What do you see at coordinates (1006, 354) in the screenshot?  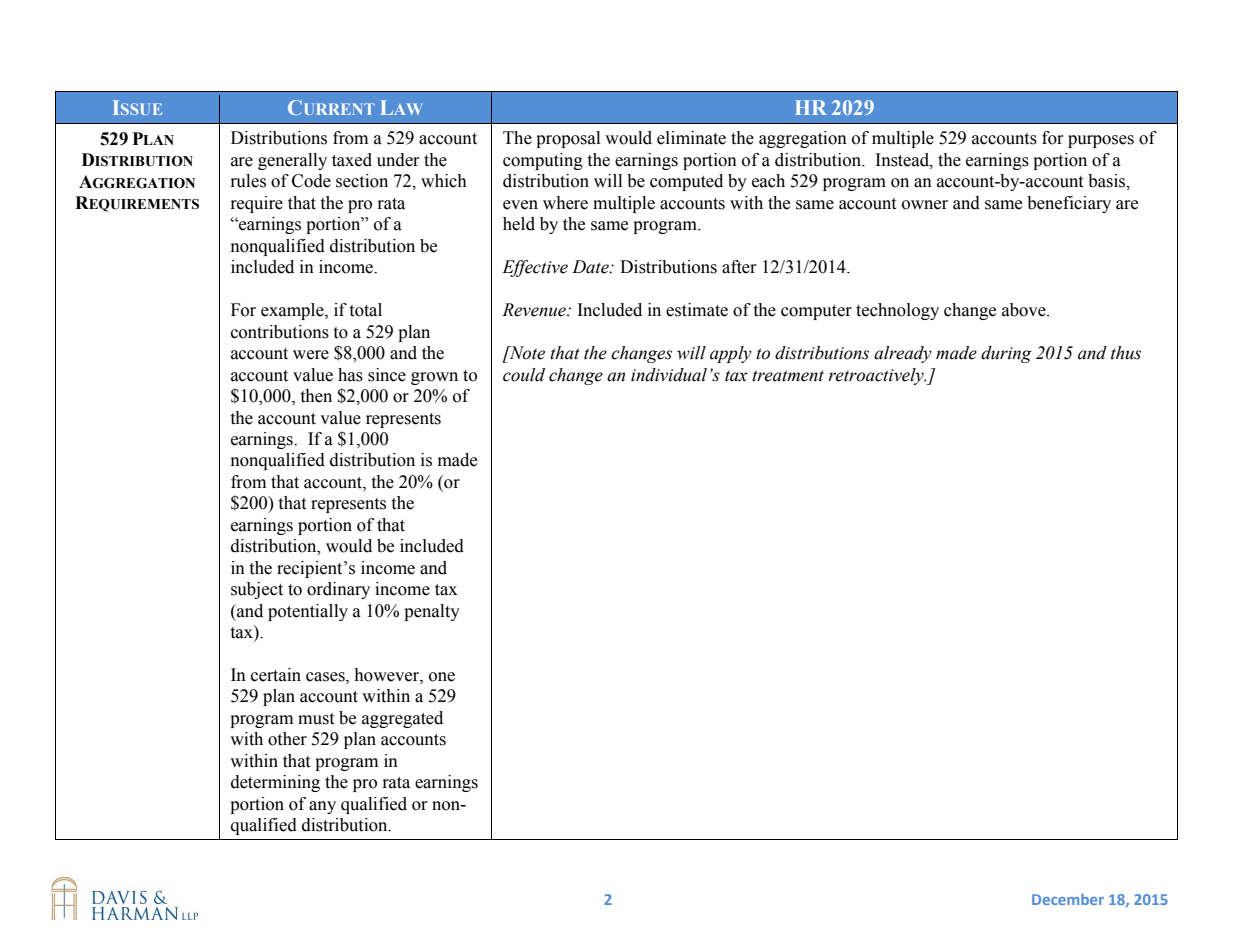 I see `during` at bounding box center [1006, 354].
